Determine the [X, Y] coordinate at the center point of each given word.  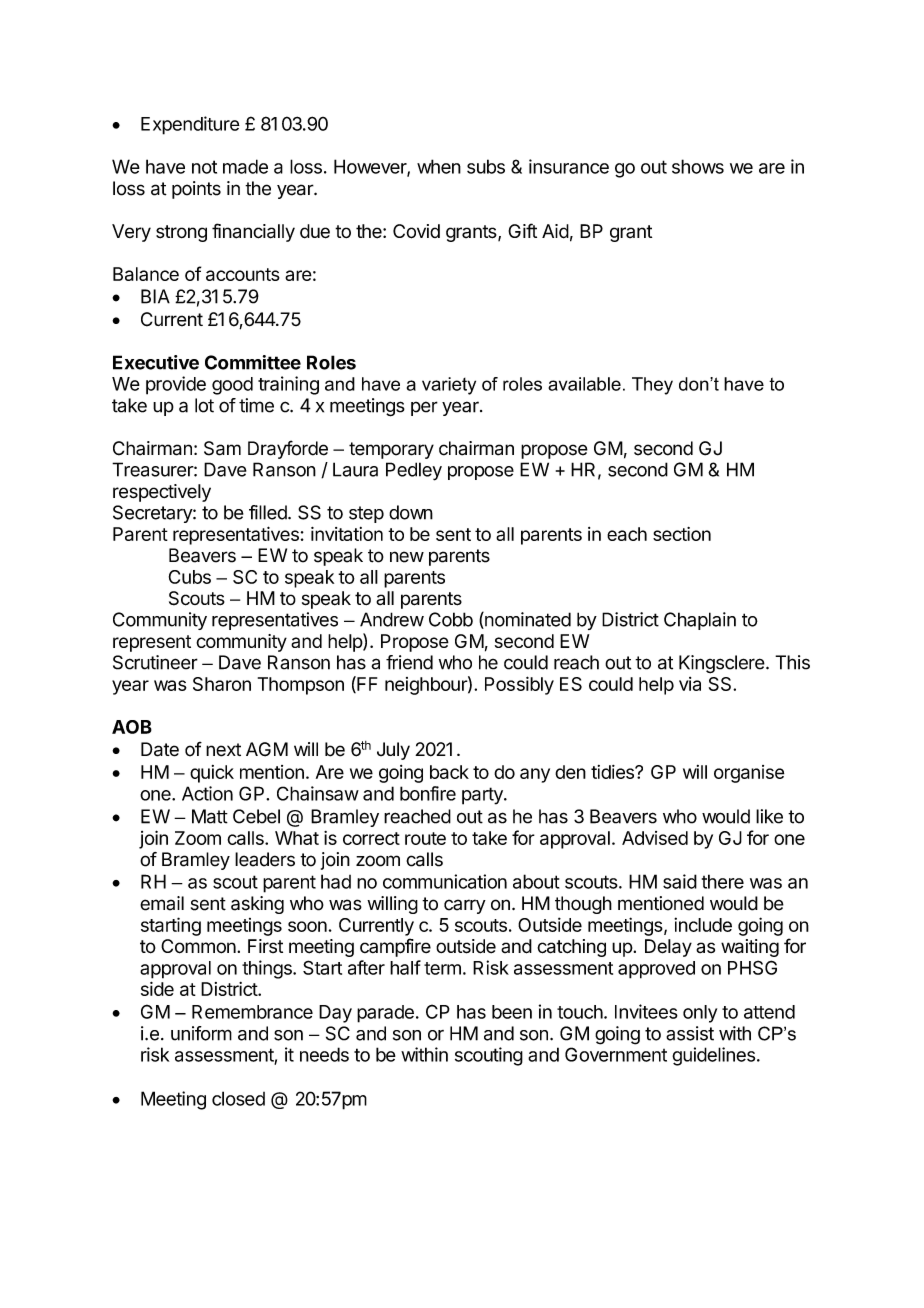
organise [749, 774]
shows [698, 166]
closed [238, 1098]
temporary [391, 450]
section [682, 534]
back [449, 772]
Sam [222, 448]
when [439, 166]
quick [212, 774]
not [204, 167]
